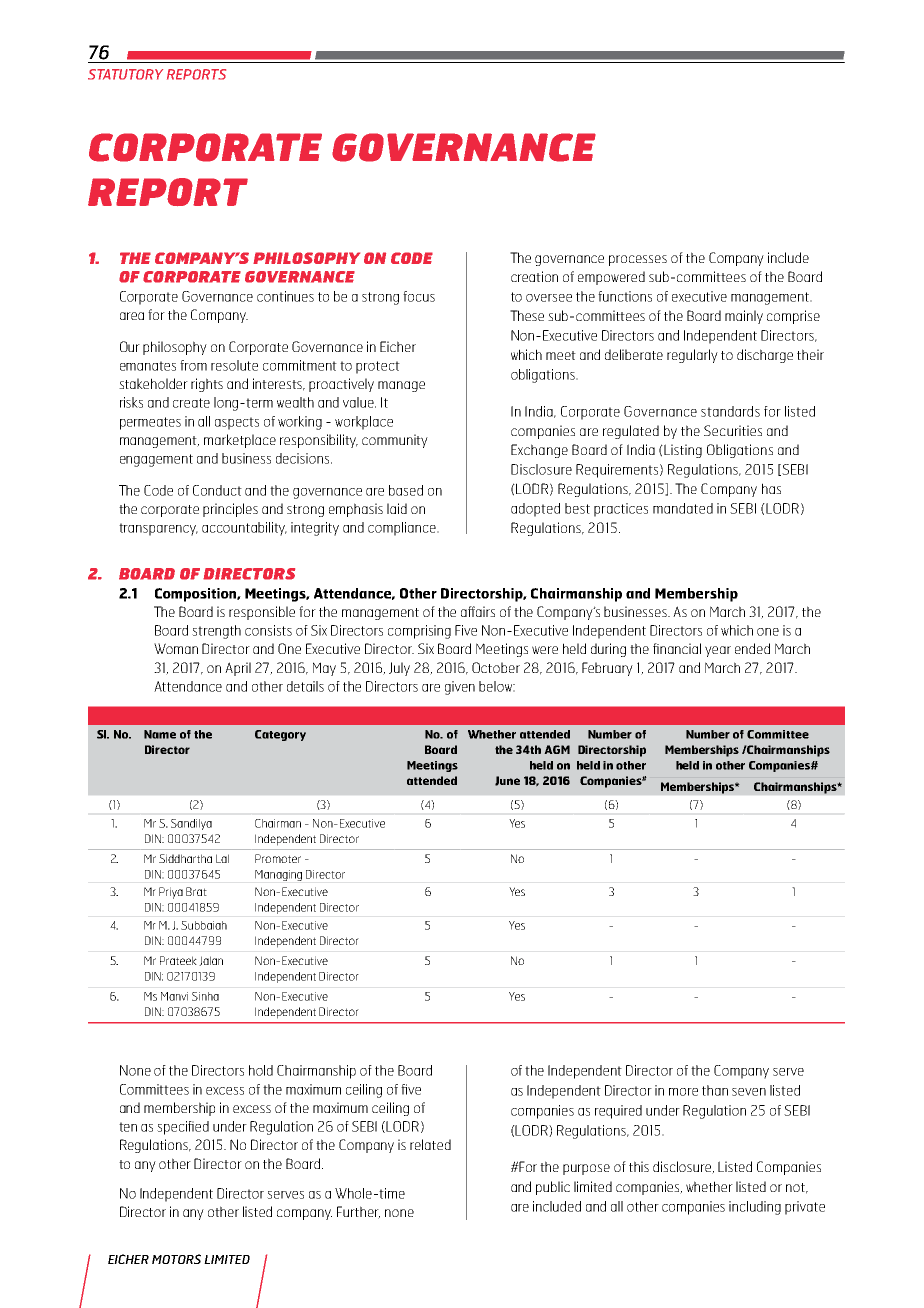  What do you see at coordinates (534, 276) in the page?
I see `creation` at bounding box center [534, 276].
